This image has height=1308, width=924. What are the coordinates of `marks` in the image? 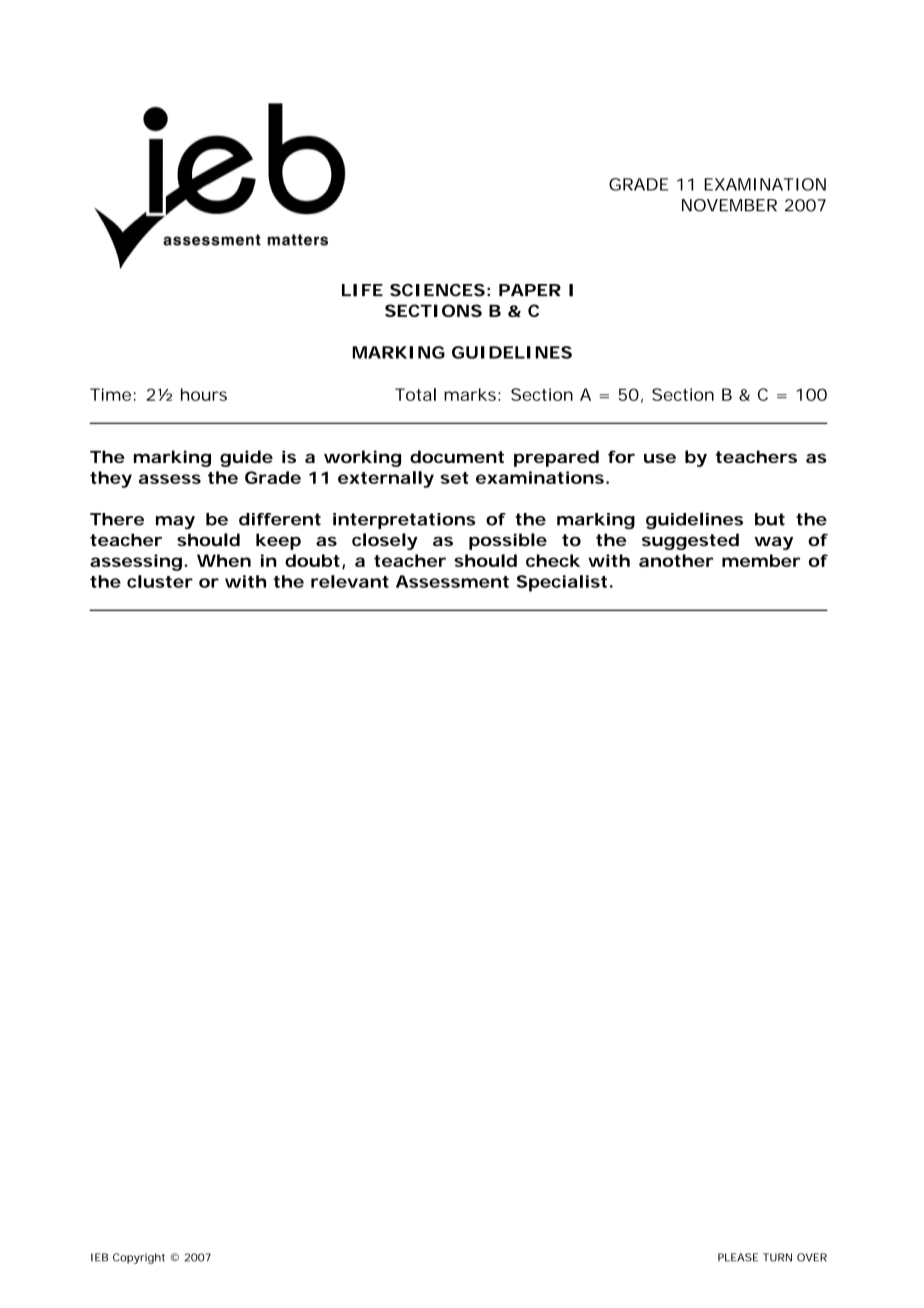 It's located at (470, 394).
